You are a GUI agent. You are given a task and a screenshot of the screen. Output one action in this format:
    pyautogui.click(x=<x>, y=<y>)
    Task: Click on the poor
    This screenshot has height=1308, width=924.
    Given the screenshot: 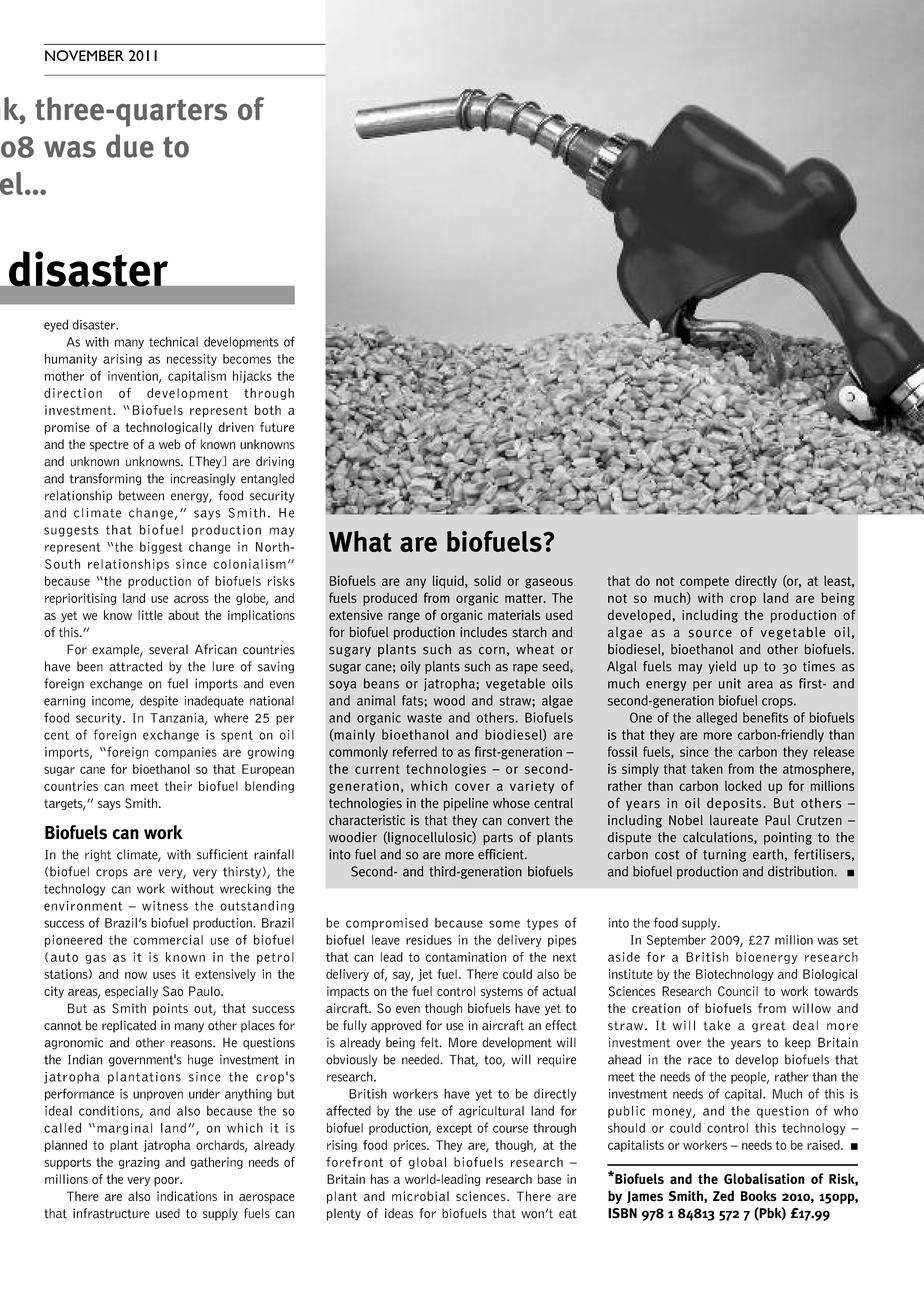 What is the action you would take?
    pyautogui.click(x=168, y=1182)
